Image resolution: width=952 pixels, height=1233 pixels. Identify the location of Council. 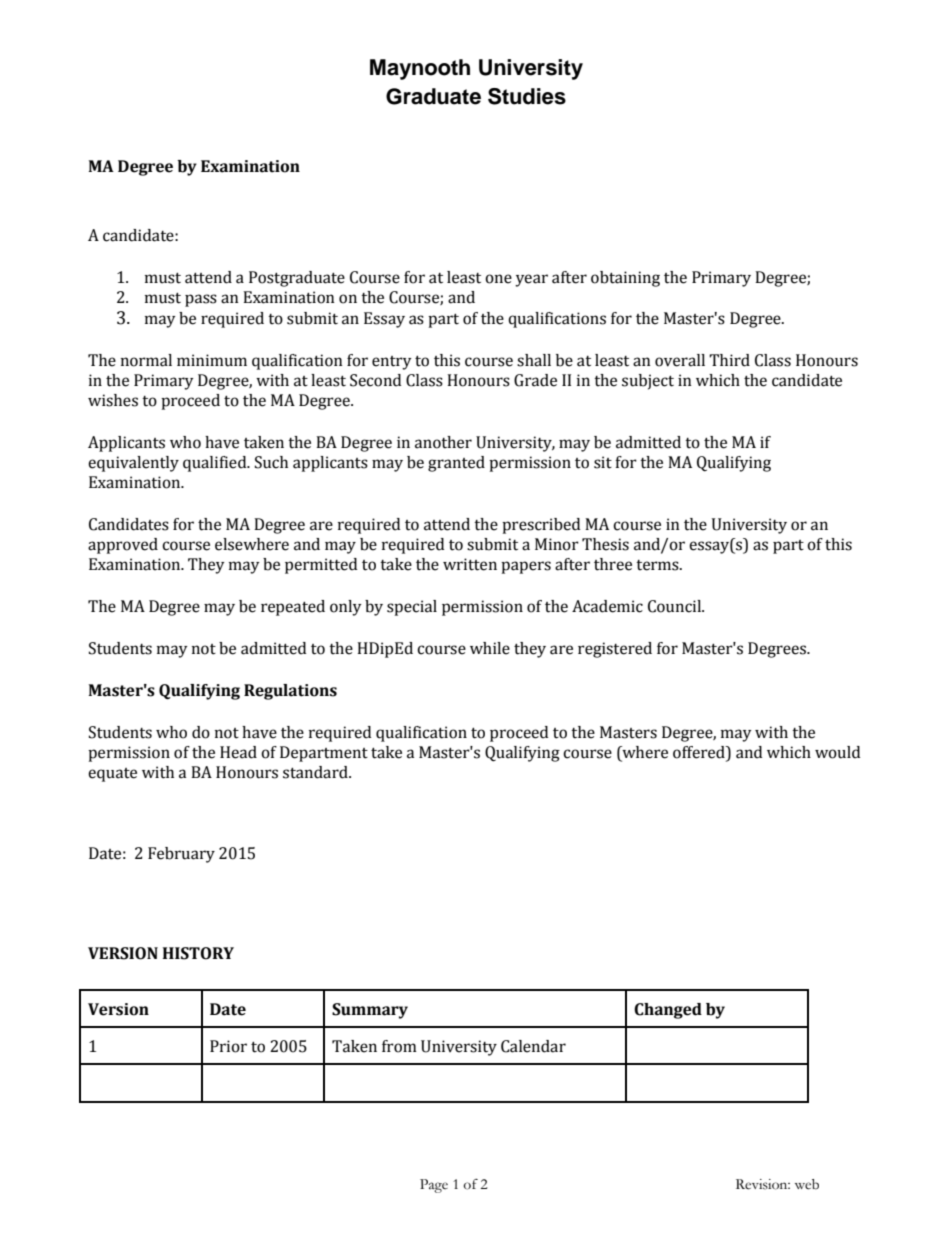
(675, 606).
